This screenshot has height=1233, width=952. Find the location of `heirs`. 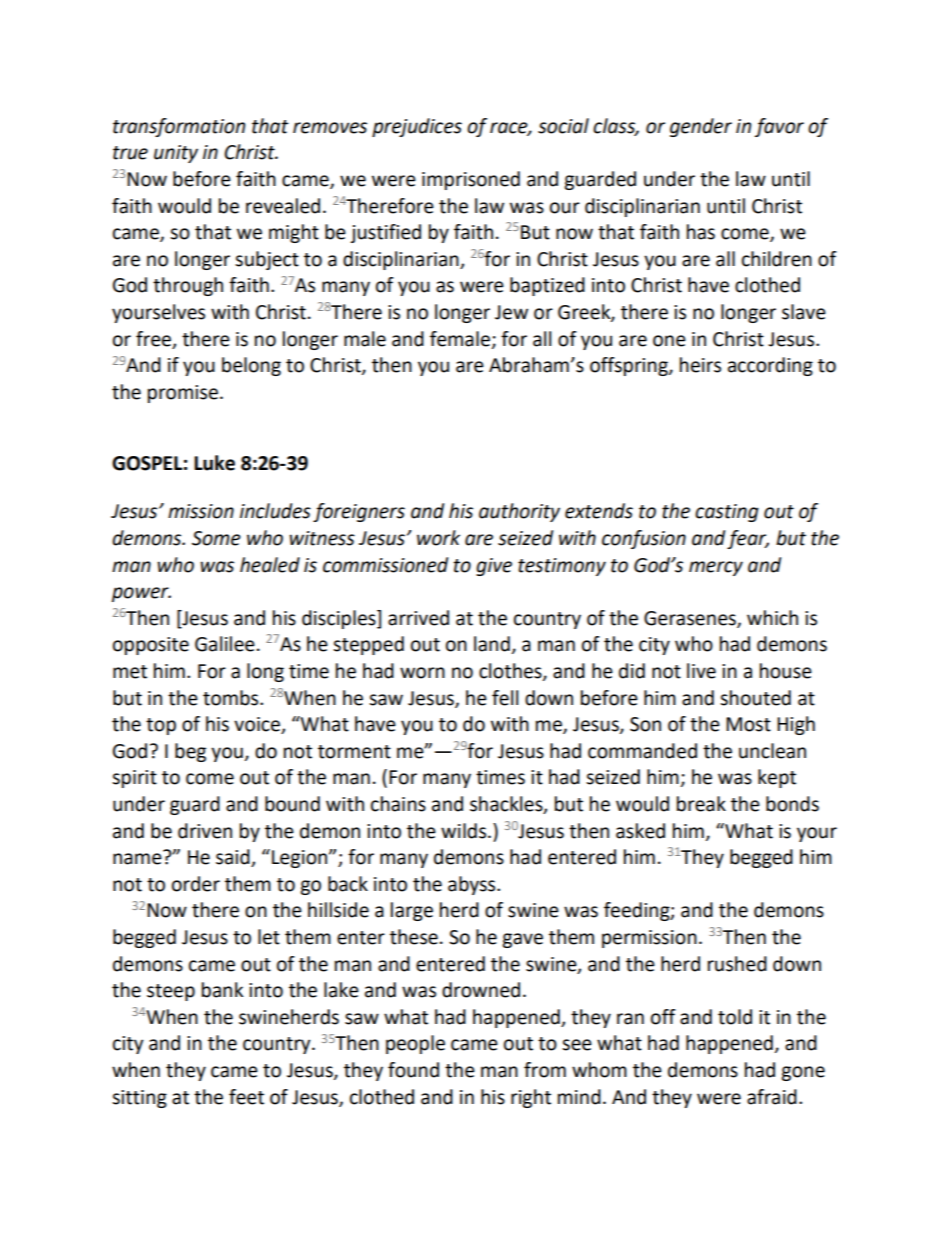

heirs is located at coordinates (700, 365).
